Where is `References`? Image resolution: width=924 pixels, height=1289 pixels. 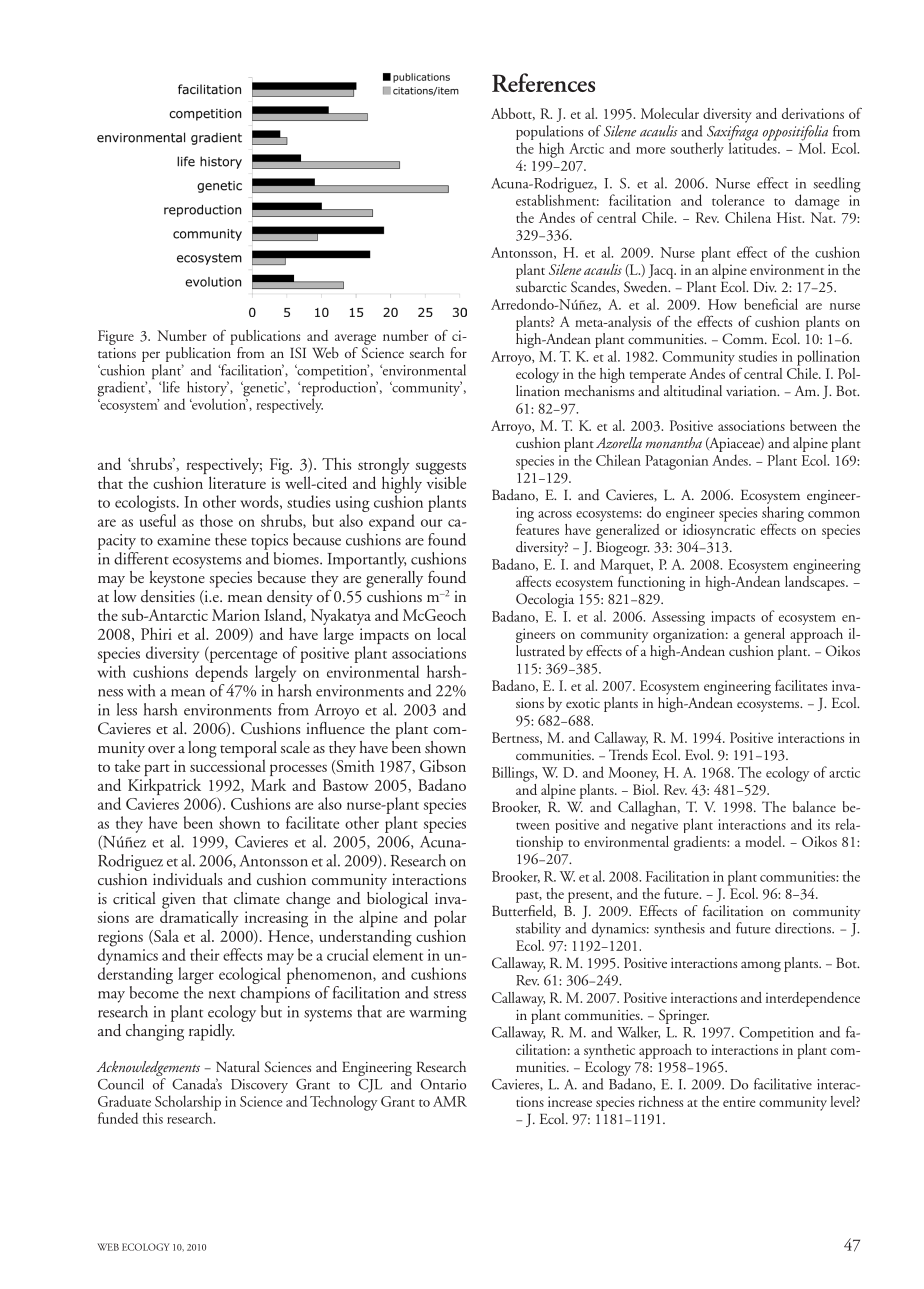
References is located at coordinates (543, 82).
